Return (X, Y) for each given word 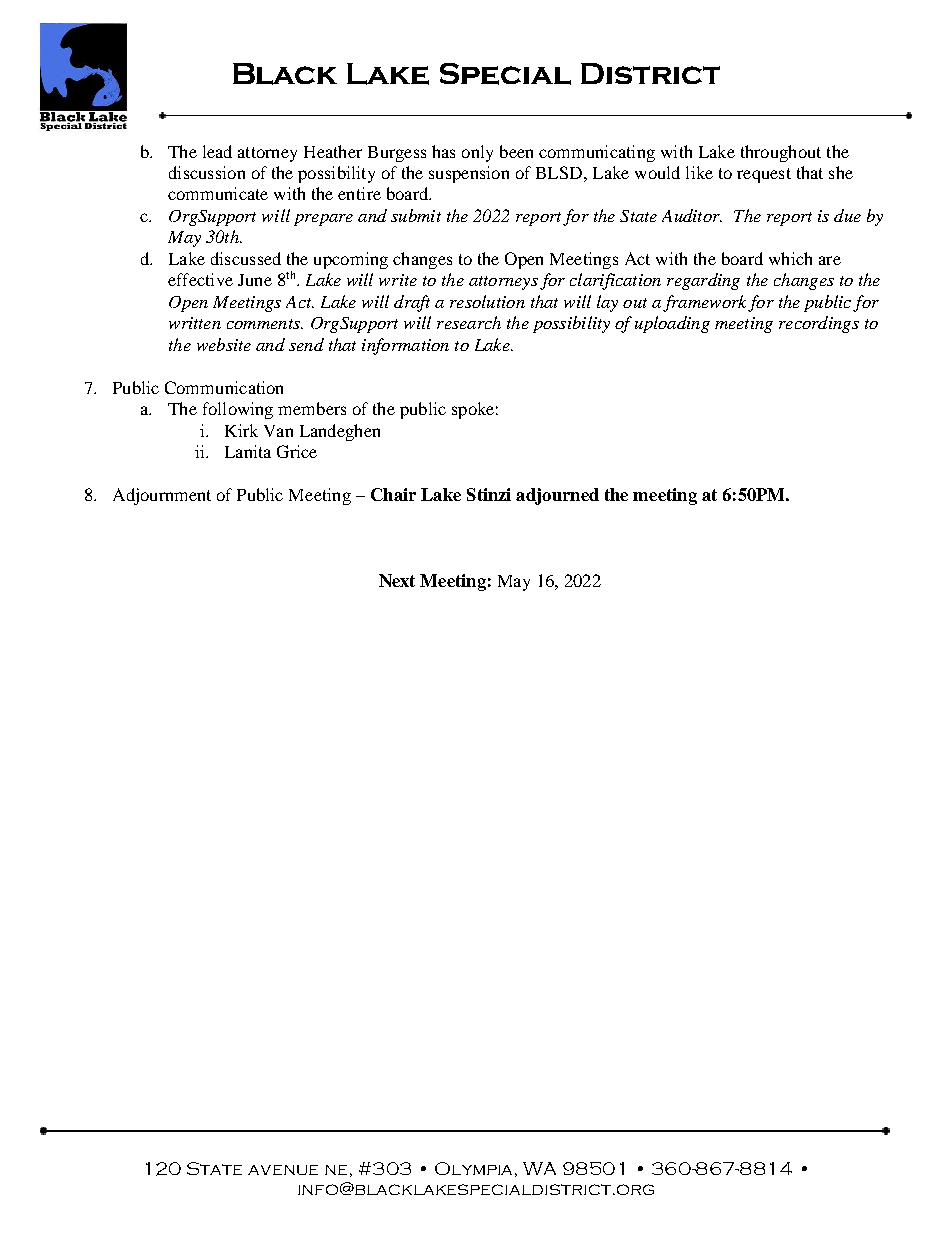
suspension (469, 174)
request (764, 175)
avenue (283, 1170)
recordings (819, 324)
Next (397, 580)
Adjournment (162, 496)
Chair (393, 494)
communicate (218, 193)
